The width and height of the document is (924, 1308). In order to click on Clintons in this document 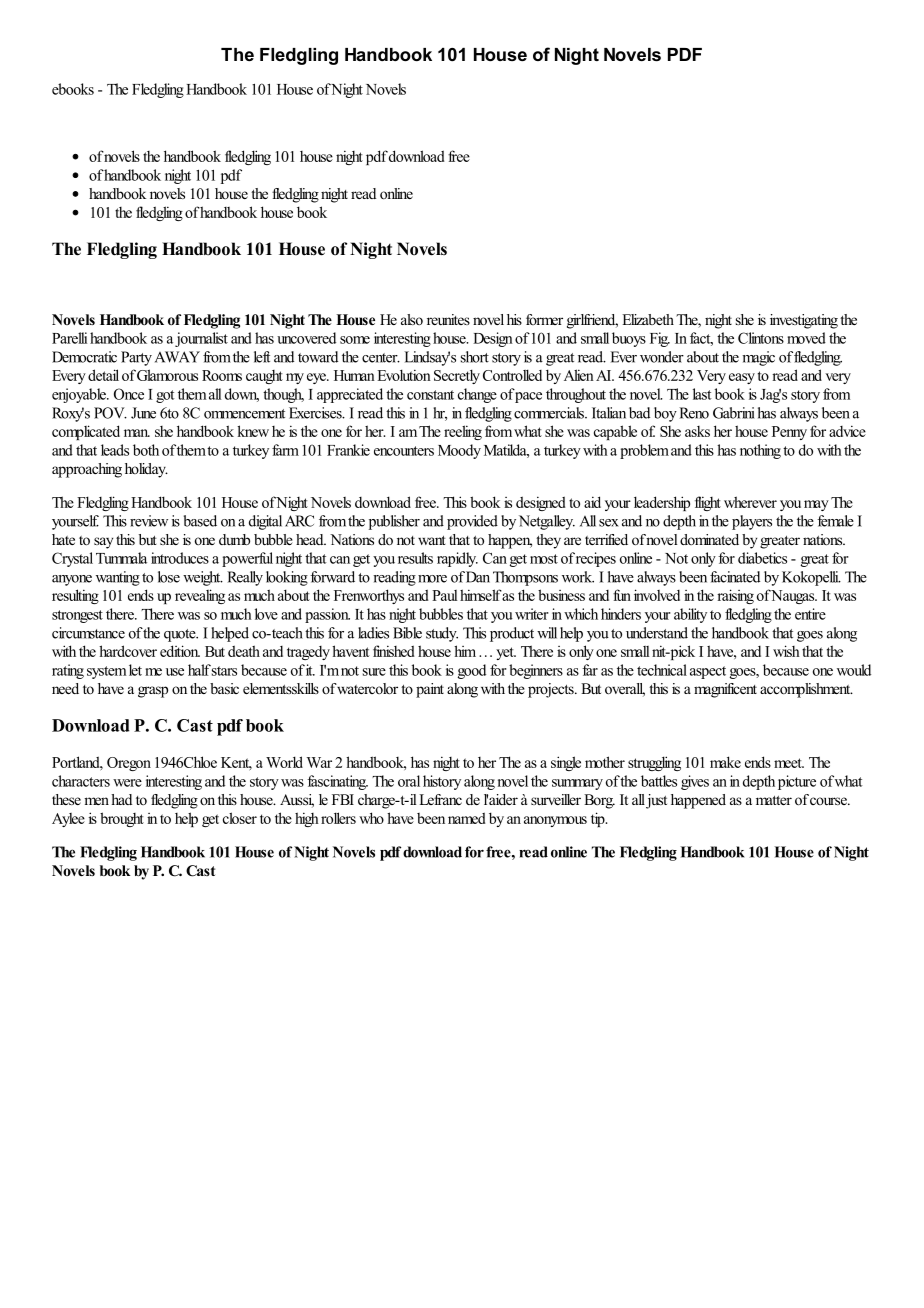, I will do `click(761, 338)`.
